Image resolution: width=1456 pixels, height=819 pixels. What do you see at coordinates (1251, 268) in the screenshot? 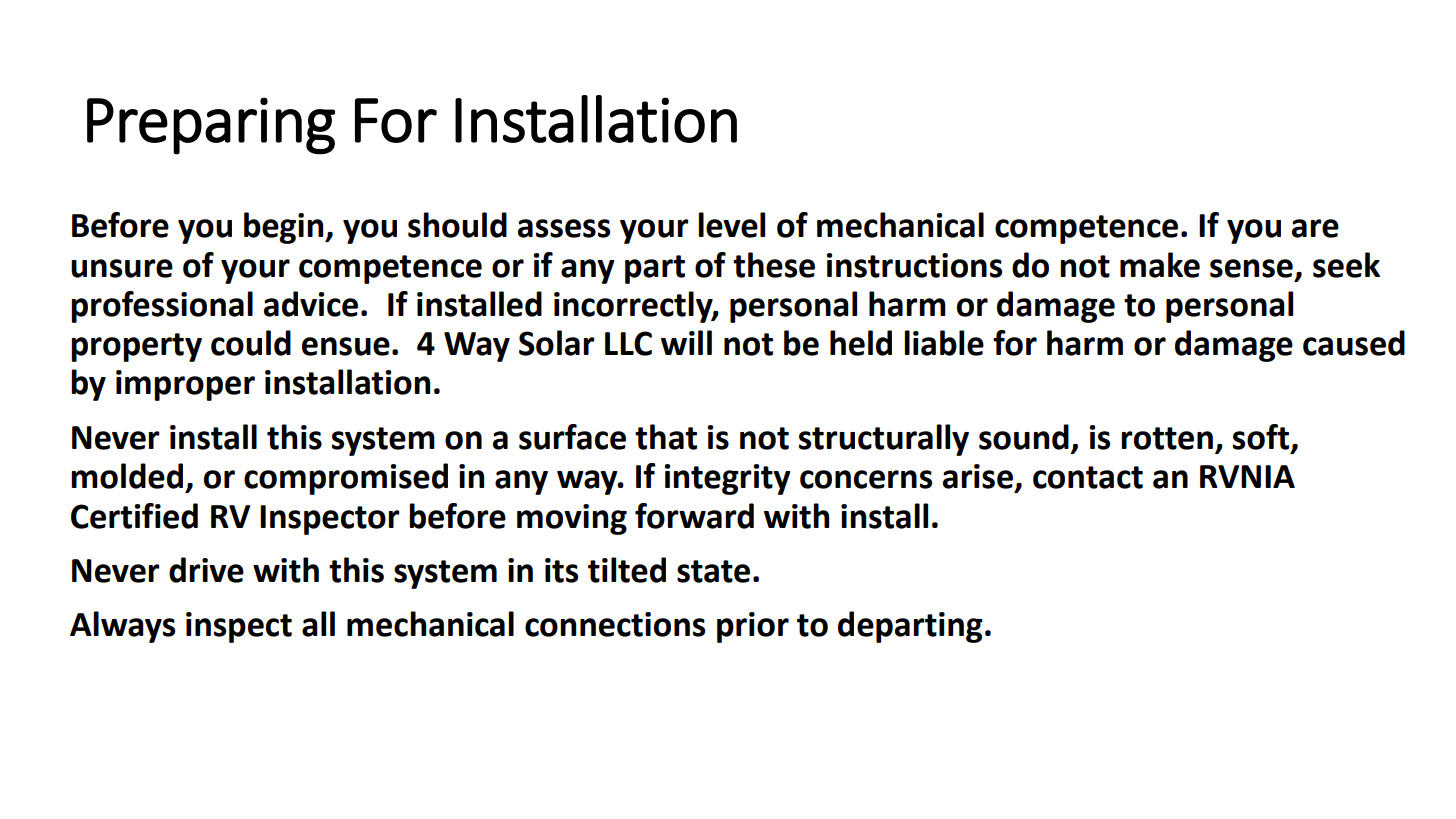
I see `sense` at bounding box center [1251, 268].
